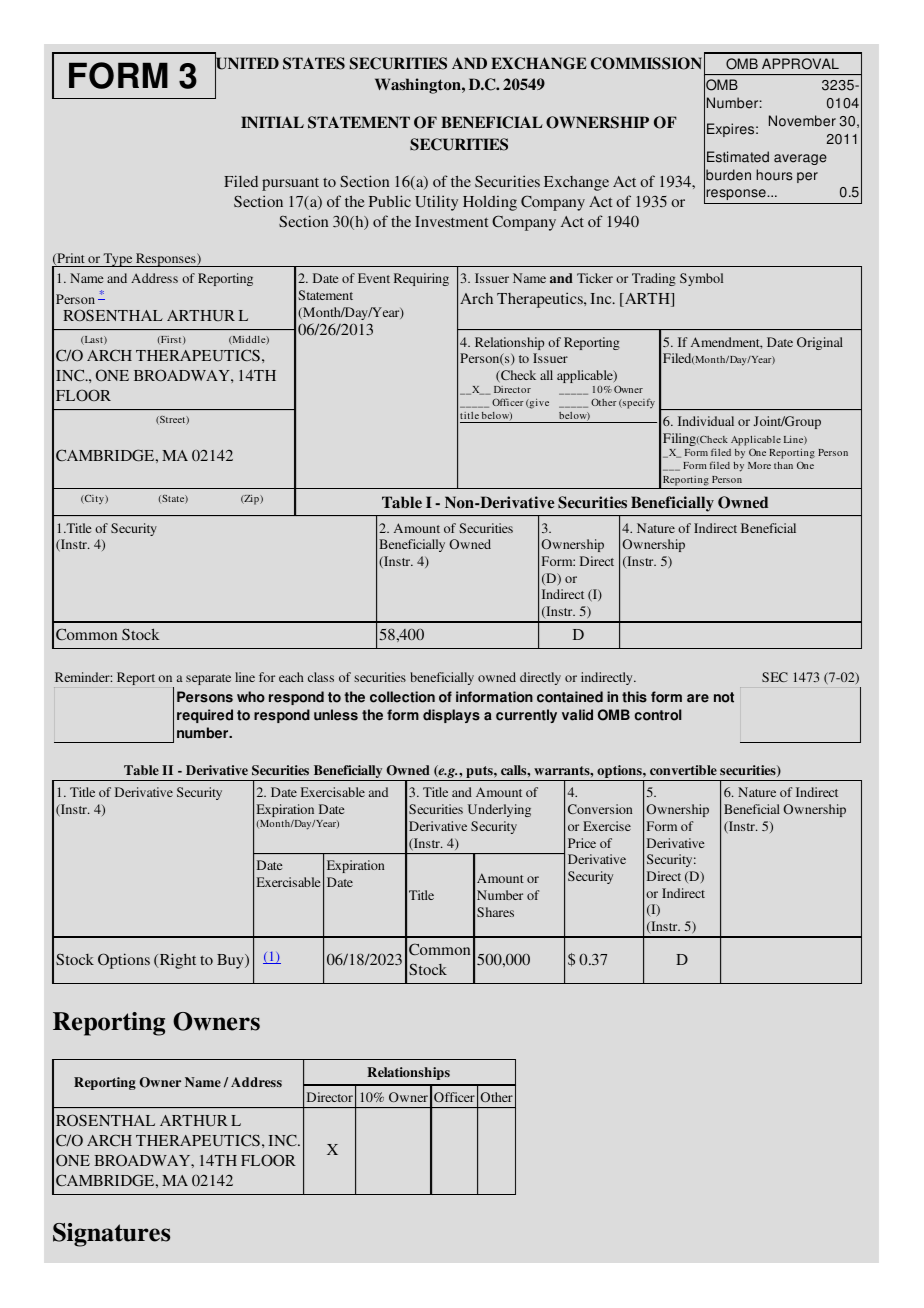 The height and width of the screenshot is (1308, 924). Describe the element at coordinates (247, 63) in the screenshot. I see `UNITED` at that location.
